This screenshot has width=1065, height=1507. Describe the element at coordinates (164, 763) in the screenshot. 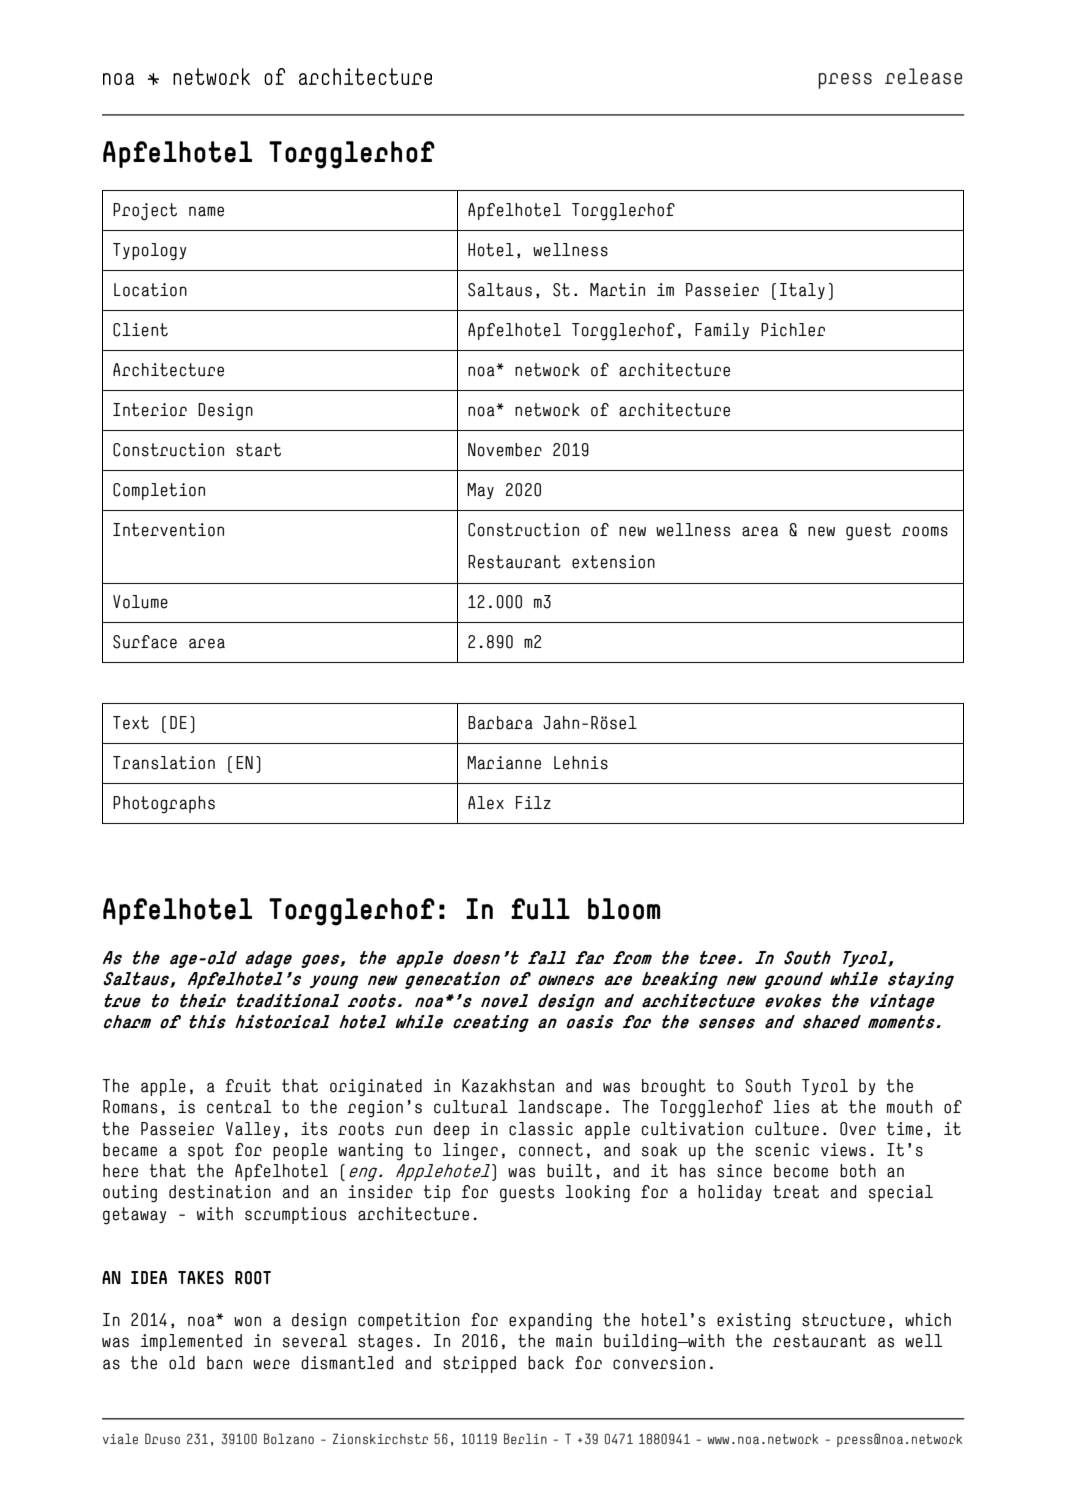

I see `Translation` at that location.
